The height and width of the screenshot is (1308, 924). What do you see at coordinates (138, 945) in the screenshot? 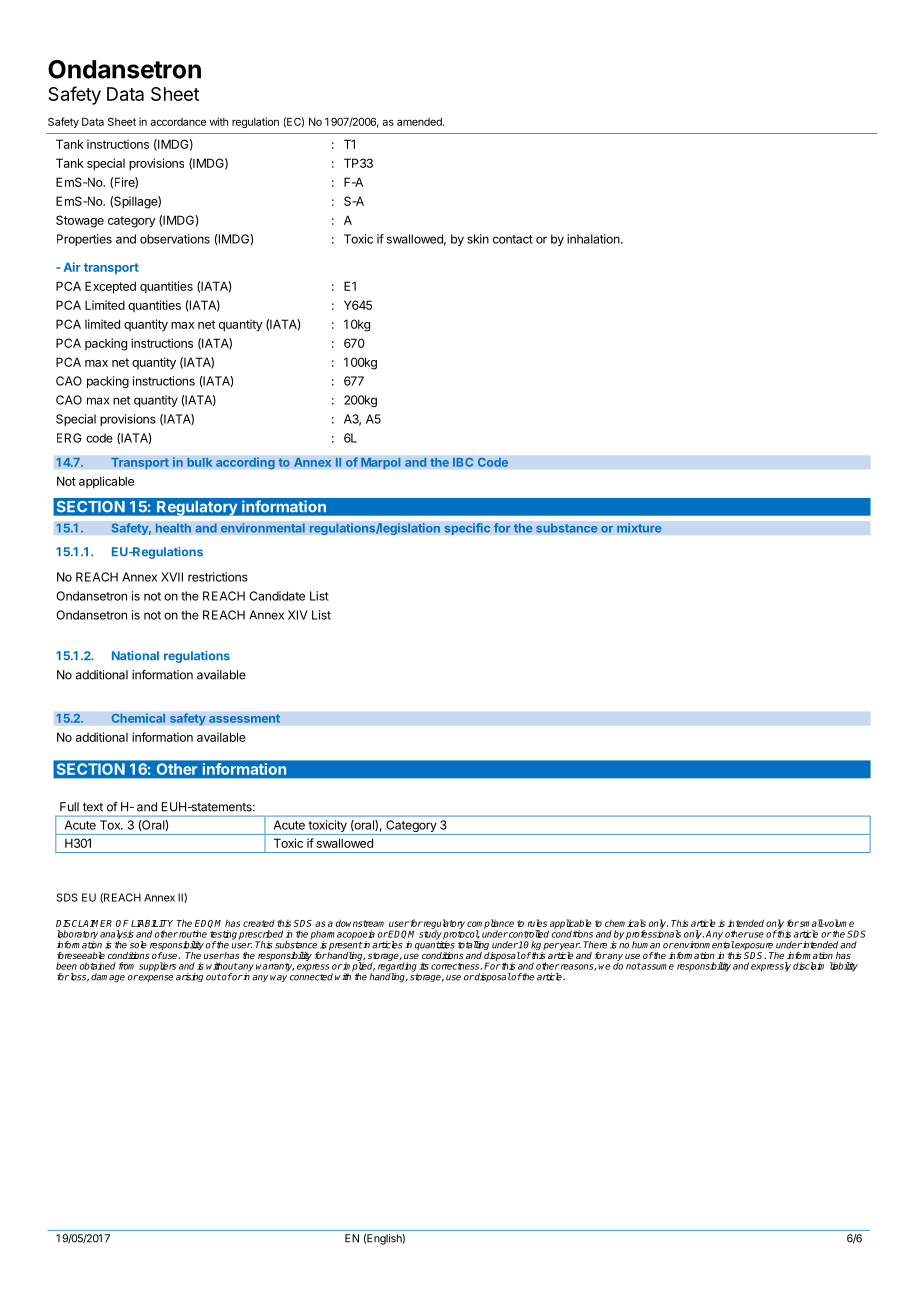
I see `sole` at bounding box center [138, 945].
